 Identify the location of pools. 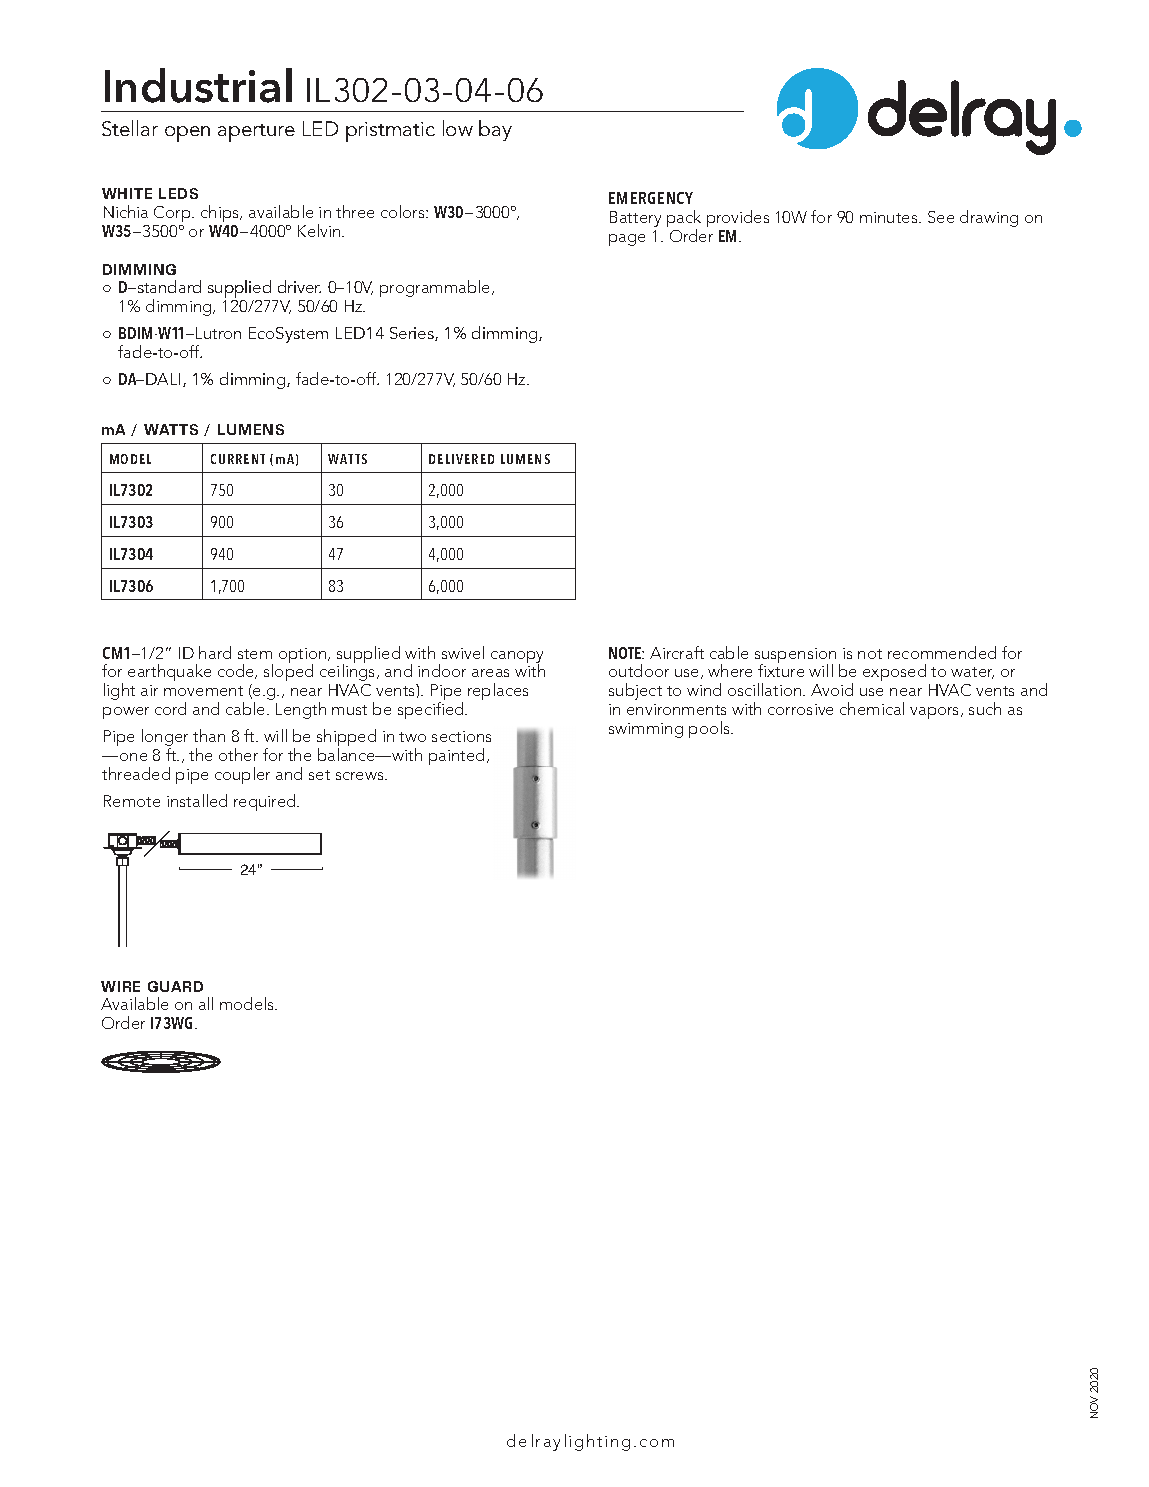
(710, 729).
